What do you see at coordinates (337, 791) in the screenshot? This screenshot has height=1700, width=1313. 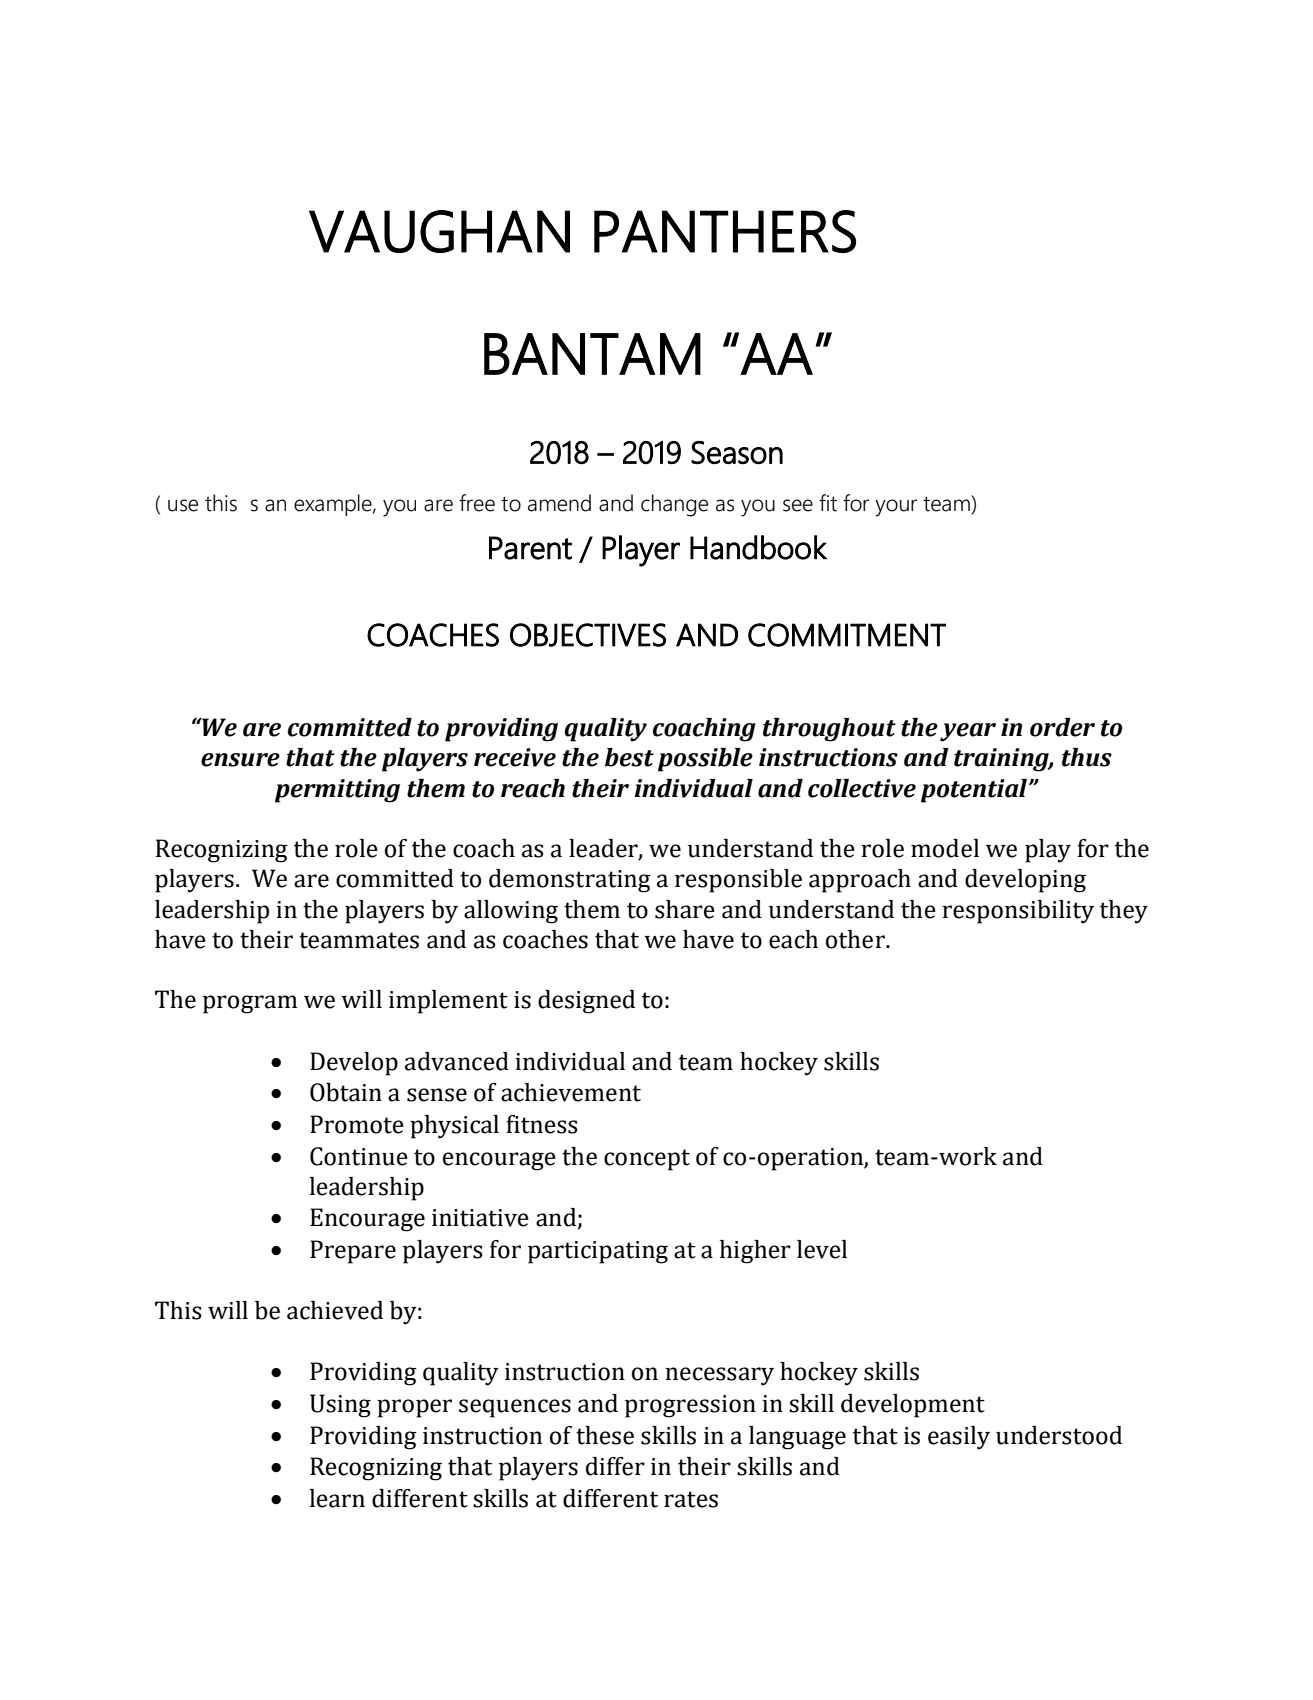 I see `permitting` at bounding box center [337, 791].
